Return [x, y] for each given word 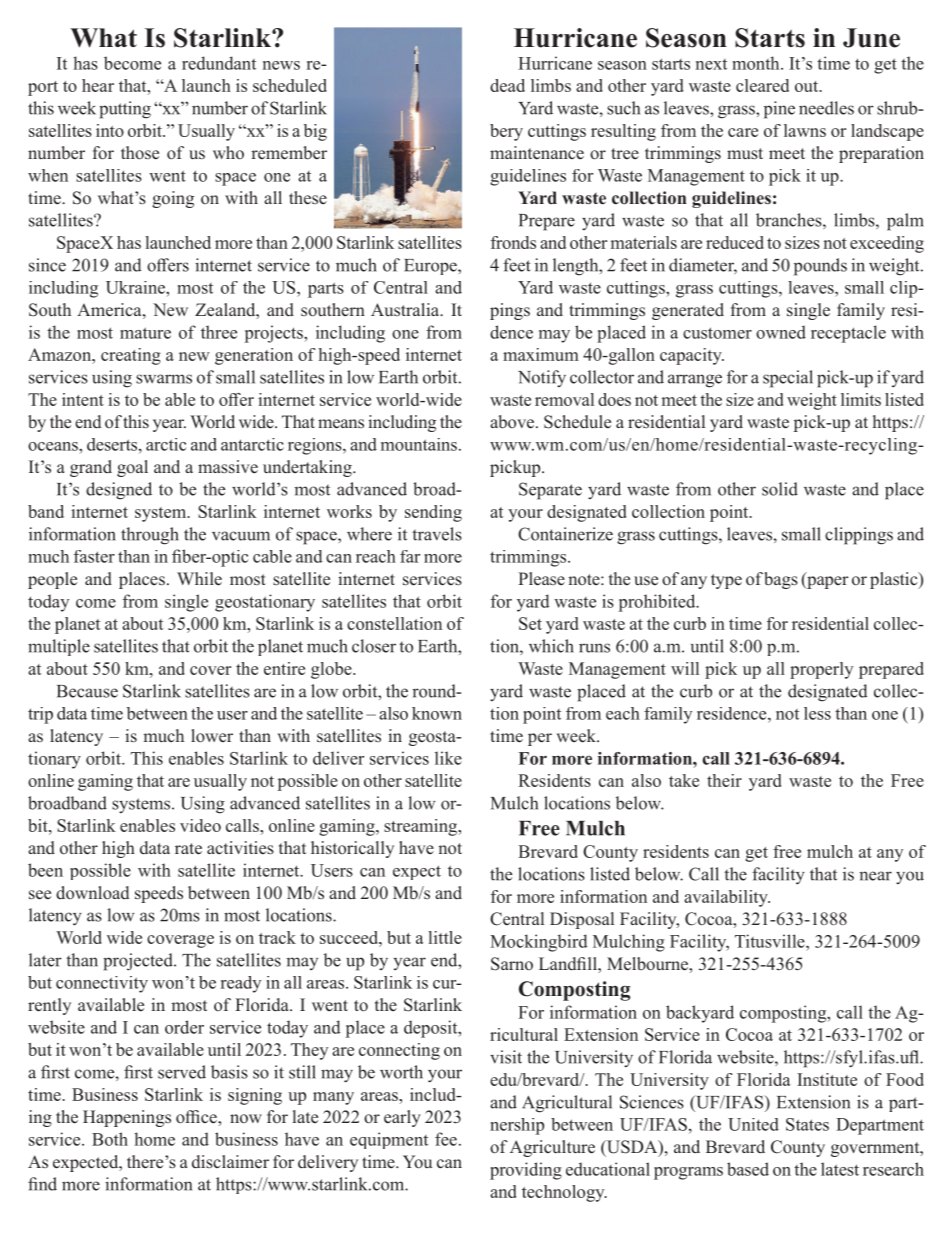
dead [507, 85]
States [807, 1124]
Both [110, 1139]
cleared [762, 85]
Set [530, 623]
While [199, 579]
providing [526, 1171]
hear [98, 85]
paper [827, 582]
